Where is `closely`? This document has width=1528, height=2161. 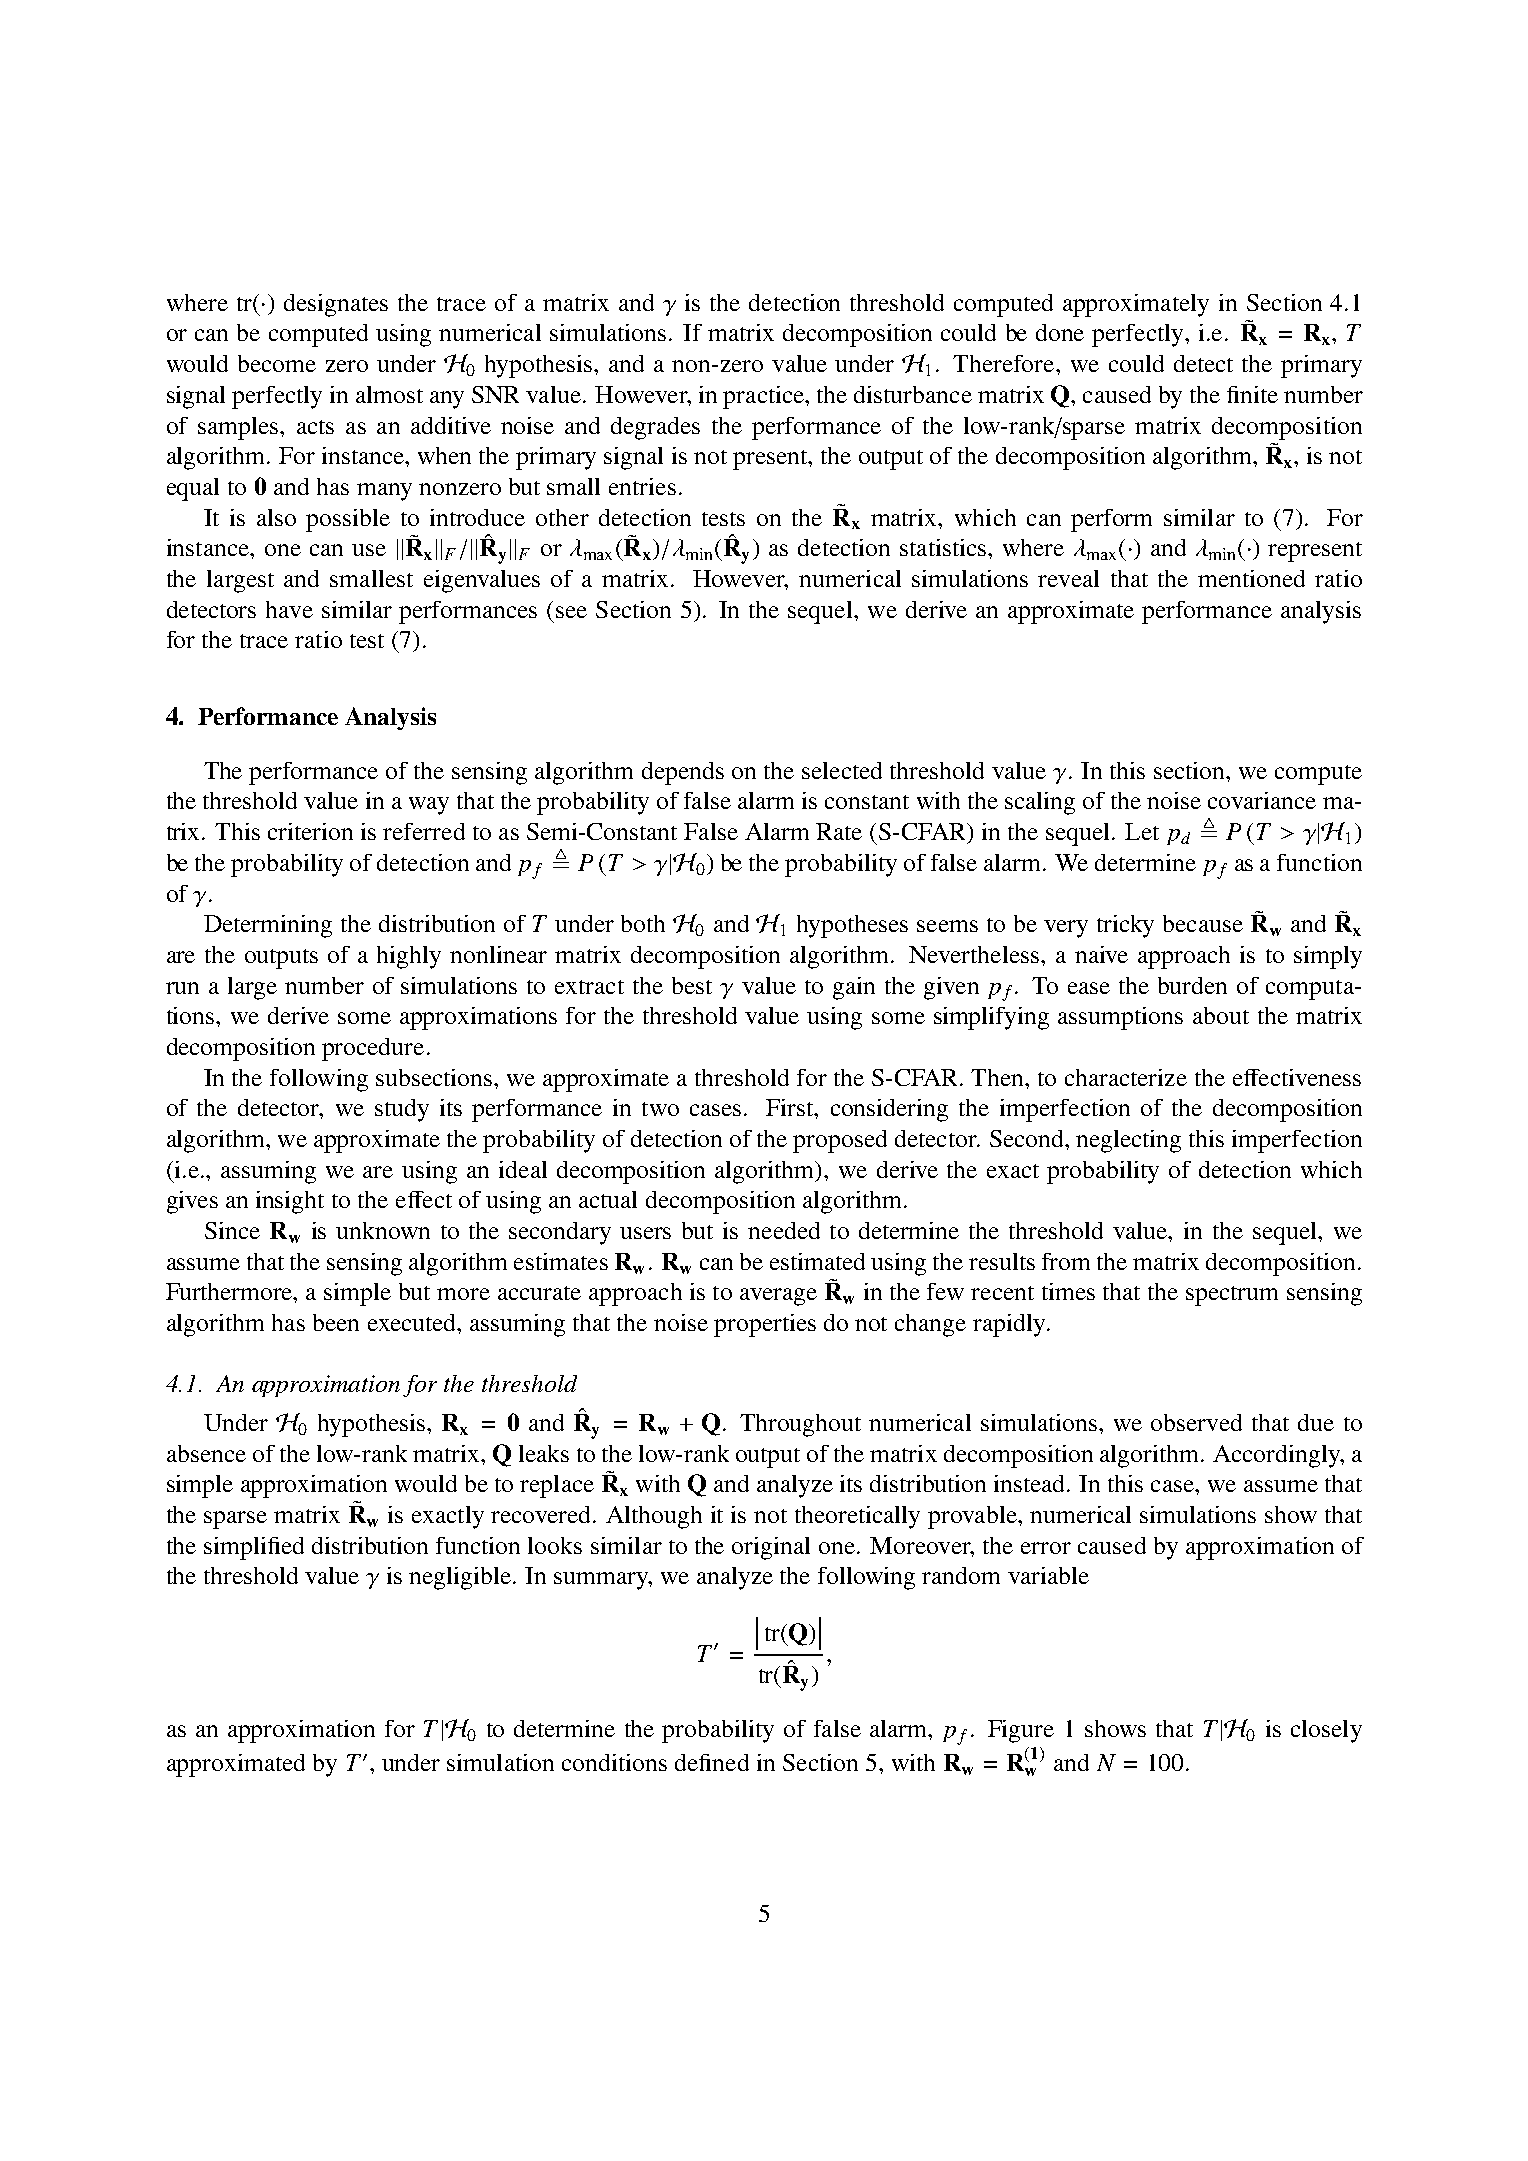
closely is located at coordinates (1326, 1731).
